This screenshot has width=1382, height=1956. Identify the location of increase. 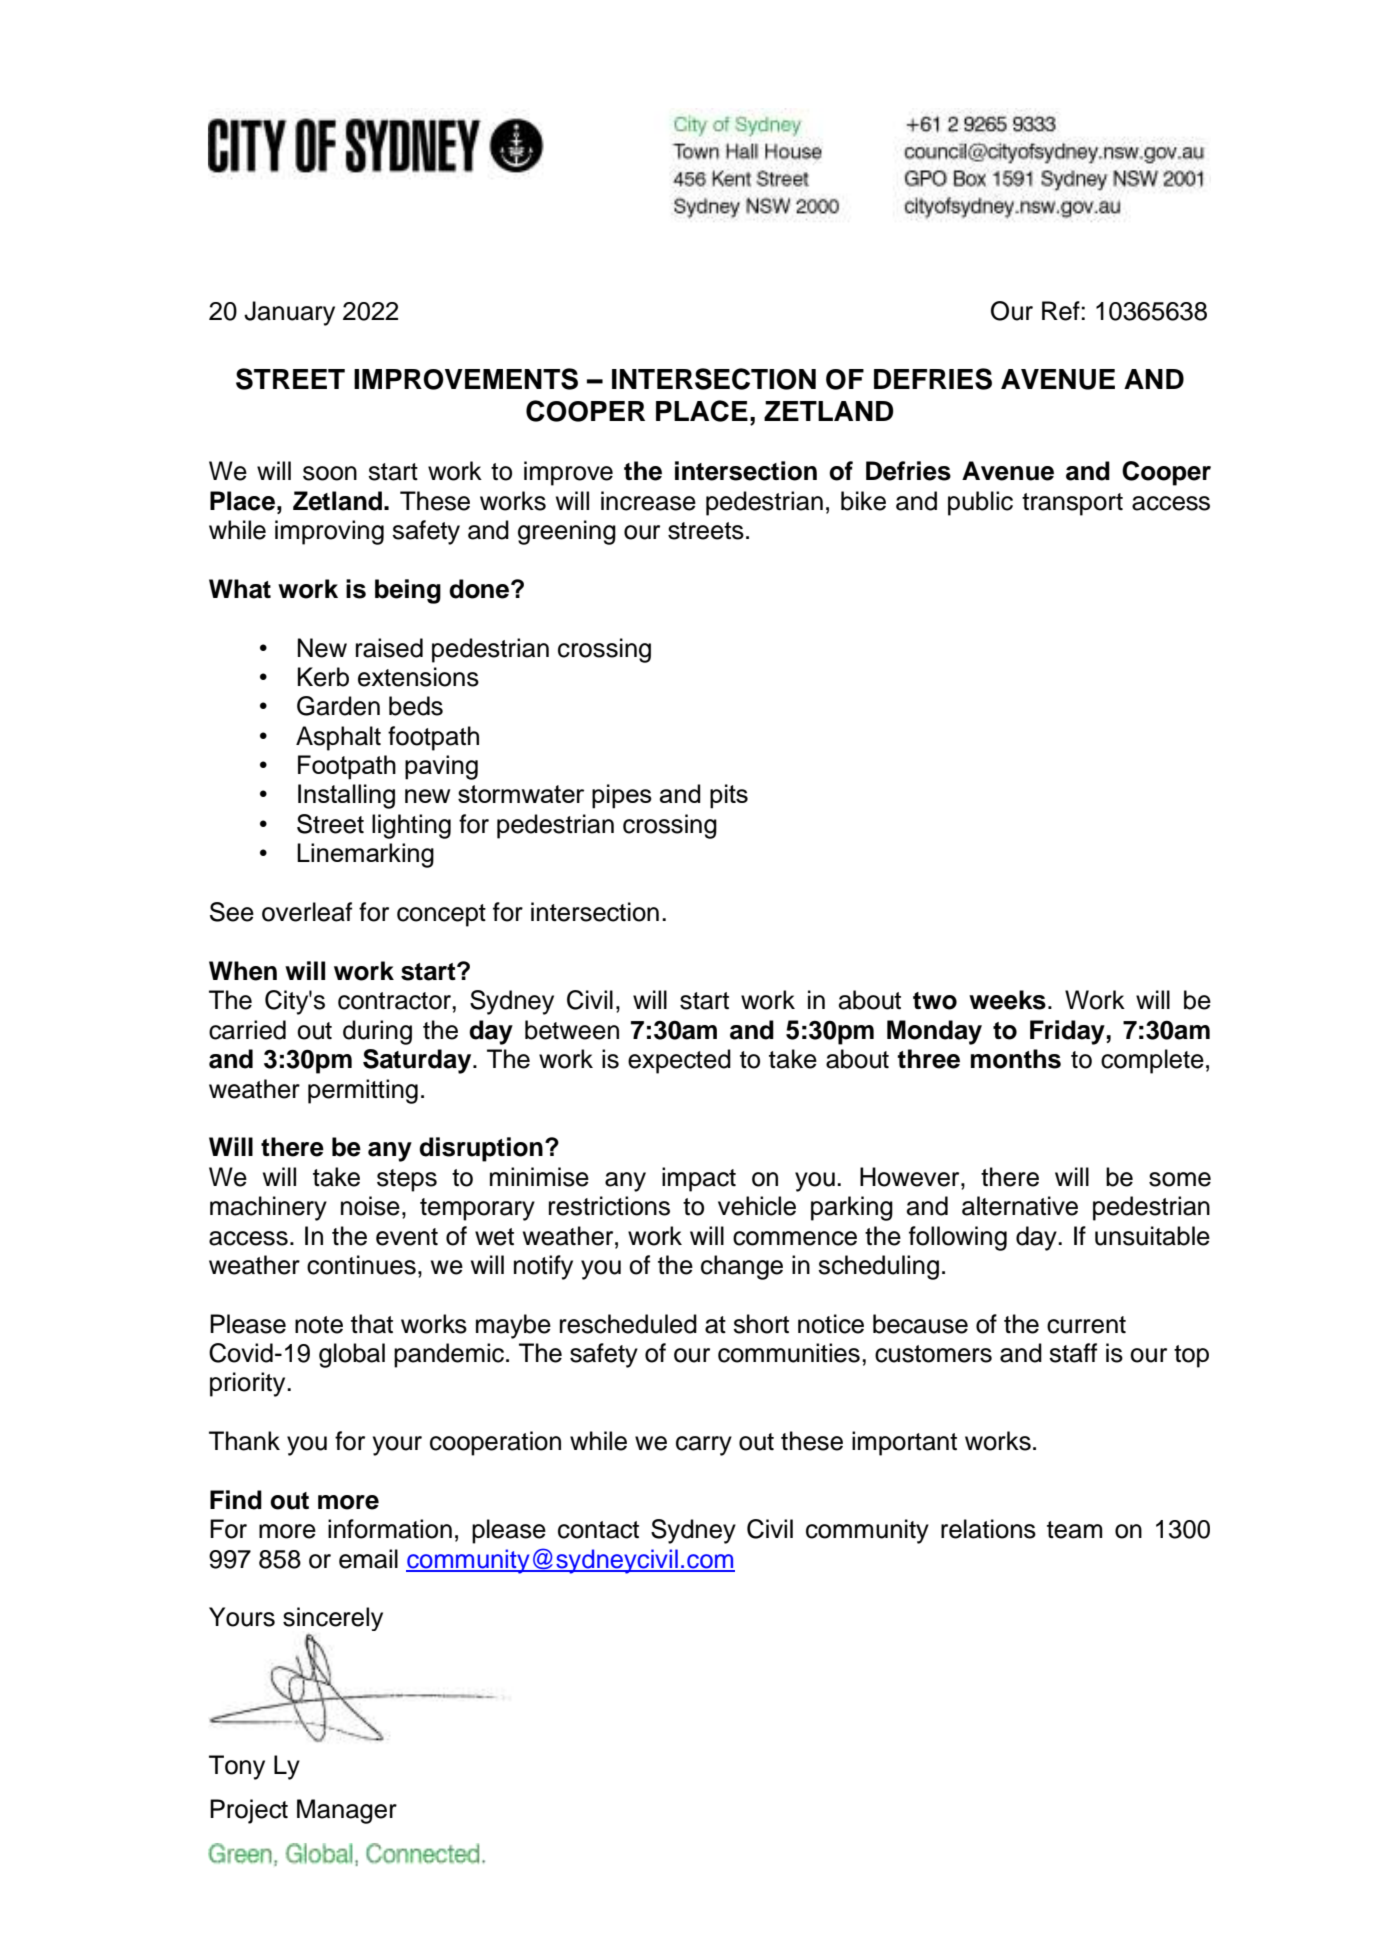
(648, 501).
